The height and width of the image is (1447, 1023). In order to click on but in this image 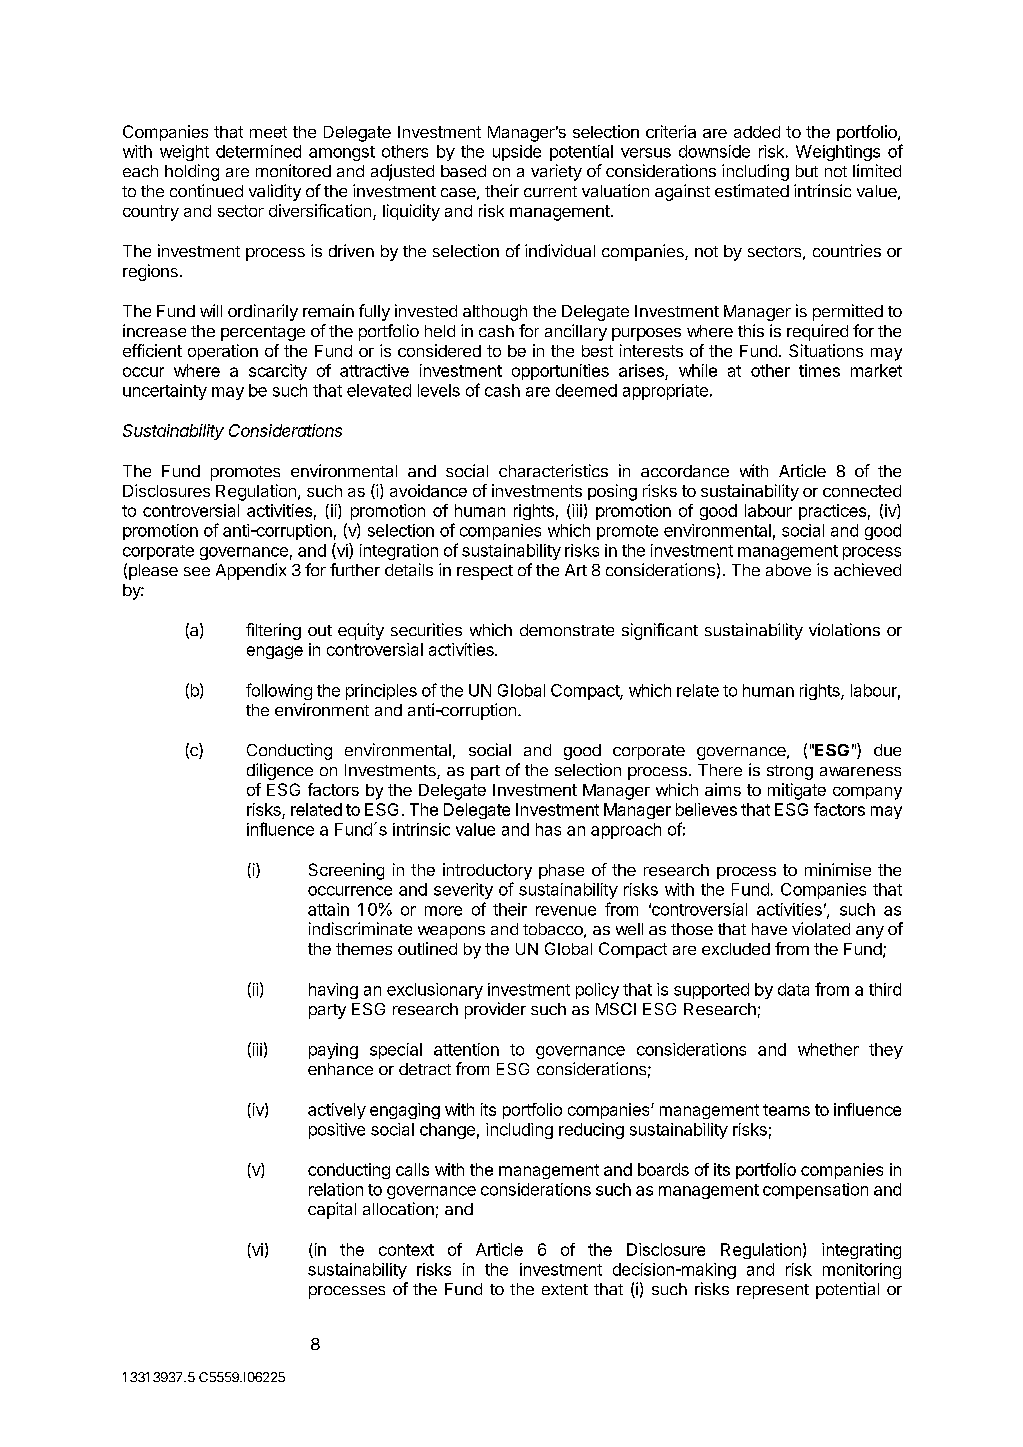, I will do `click(807, 171)`.
